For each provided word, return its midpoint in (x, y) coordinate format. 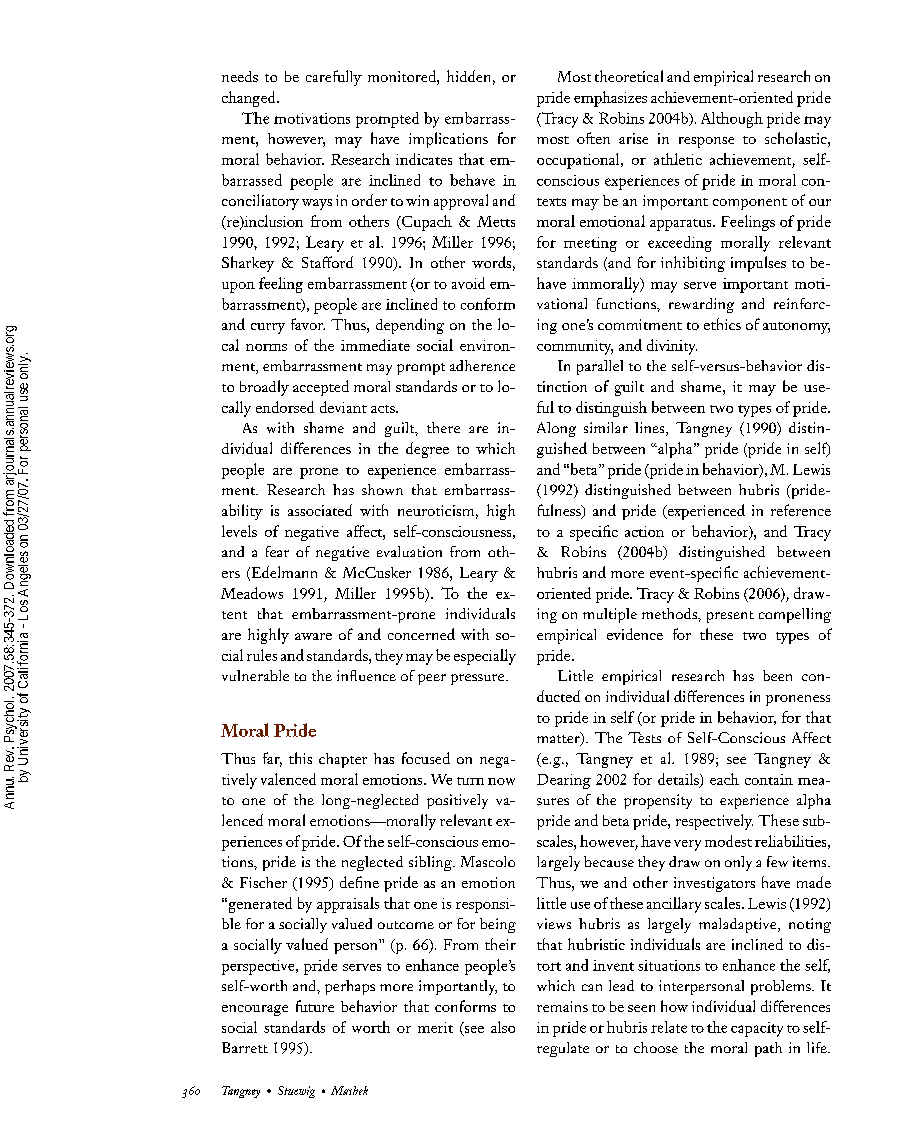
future (315, 1006)
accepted (321, 388)
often (593, 138)
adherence (482, 365)
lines (651, 429)
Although (732, 120)
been (777, 675)
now (501, 781)
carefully (334, 78)
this (300, 758)
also (503, 1027)
